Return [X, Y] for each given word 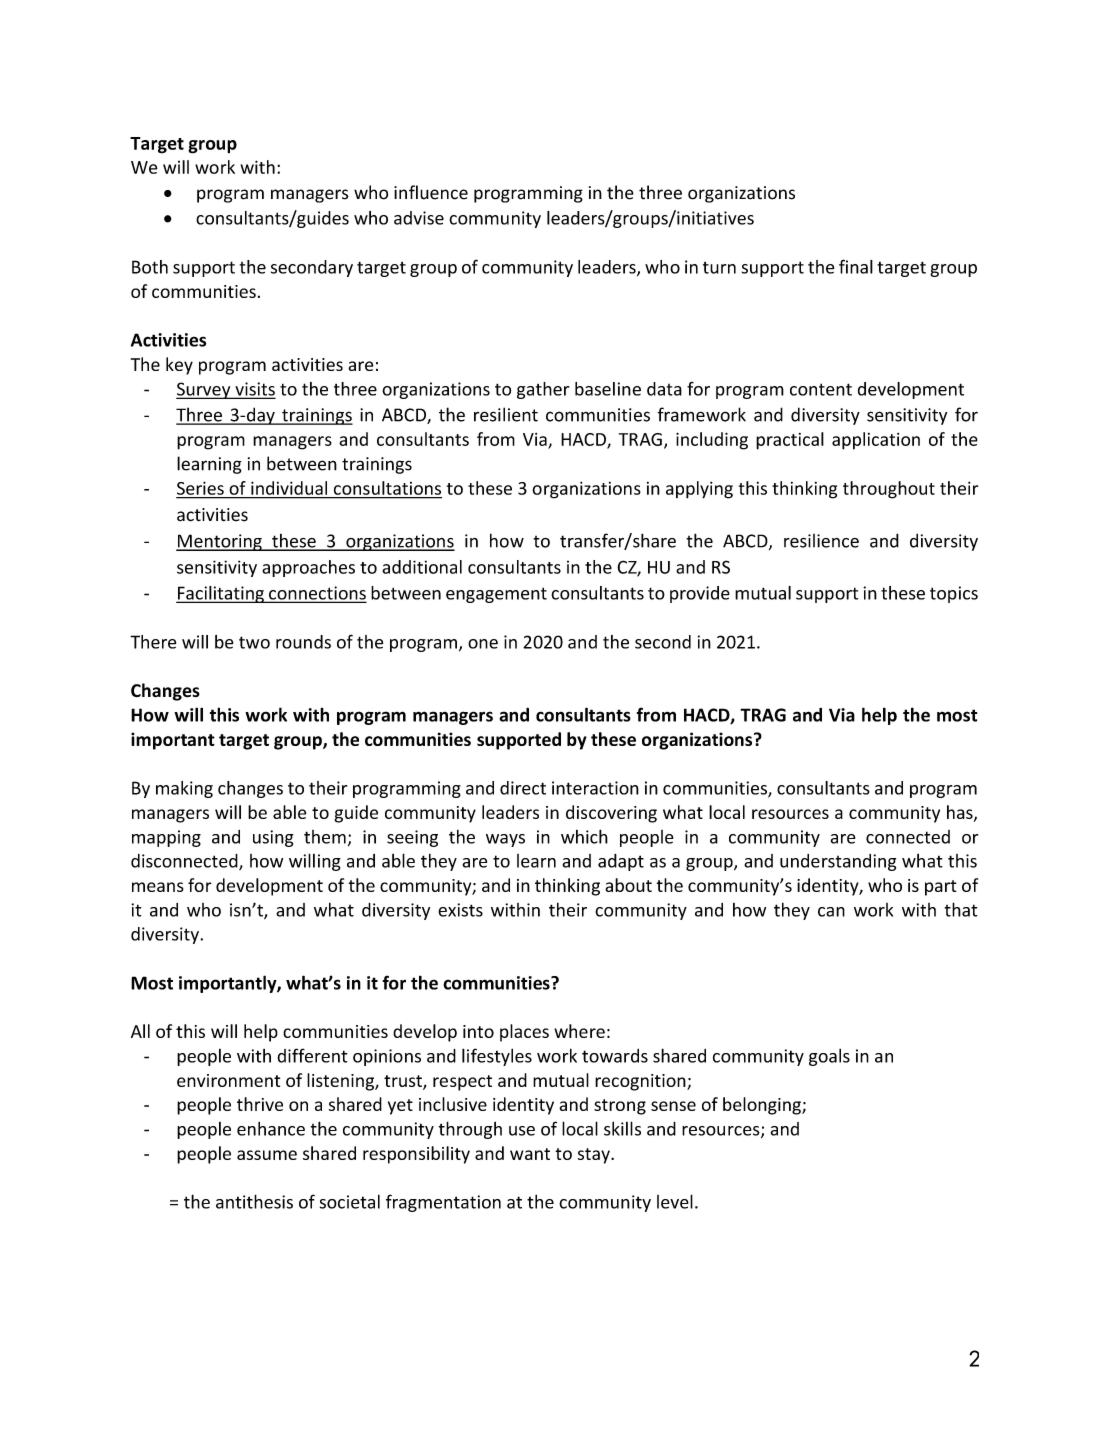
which [584, 836]
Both [150, 267]
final [856, 266]
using [273, 838]
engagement [496, 595]
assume [267, 1155]
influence [431, 192]
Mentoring [220, 542]
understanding [838, 862]
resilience [821, 541]
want [530, 1154]
